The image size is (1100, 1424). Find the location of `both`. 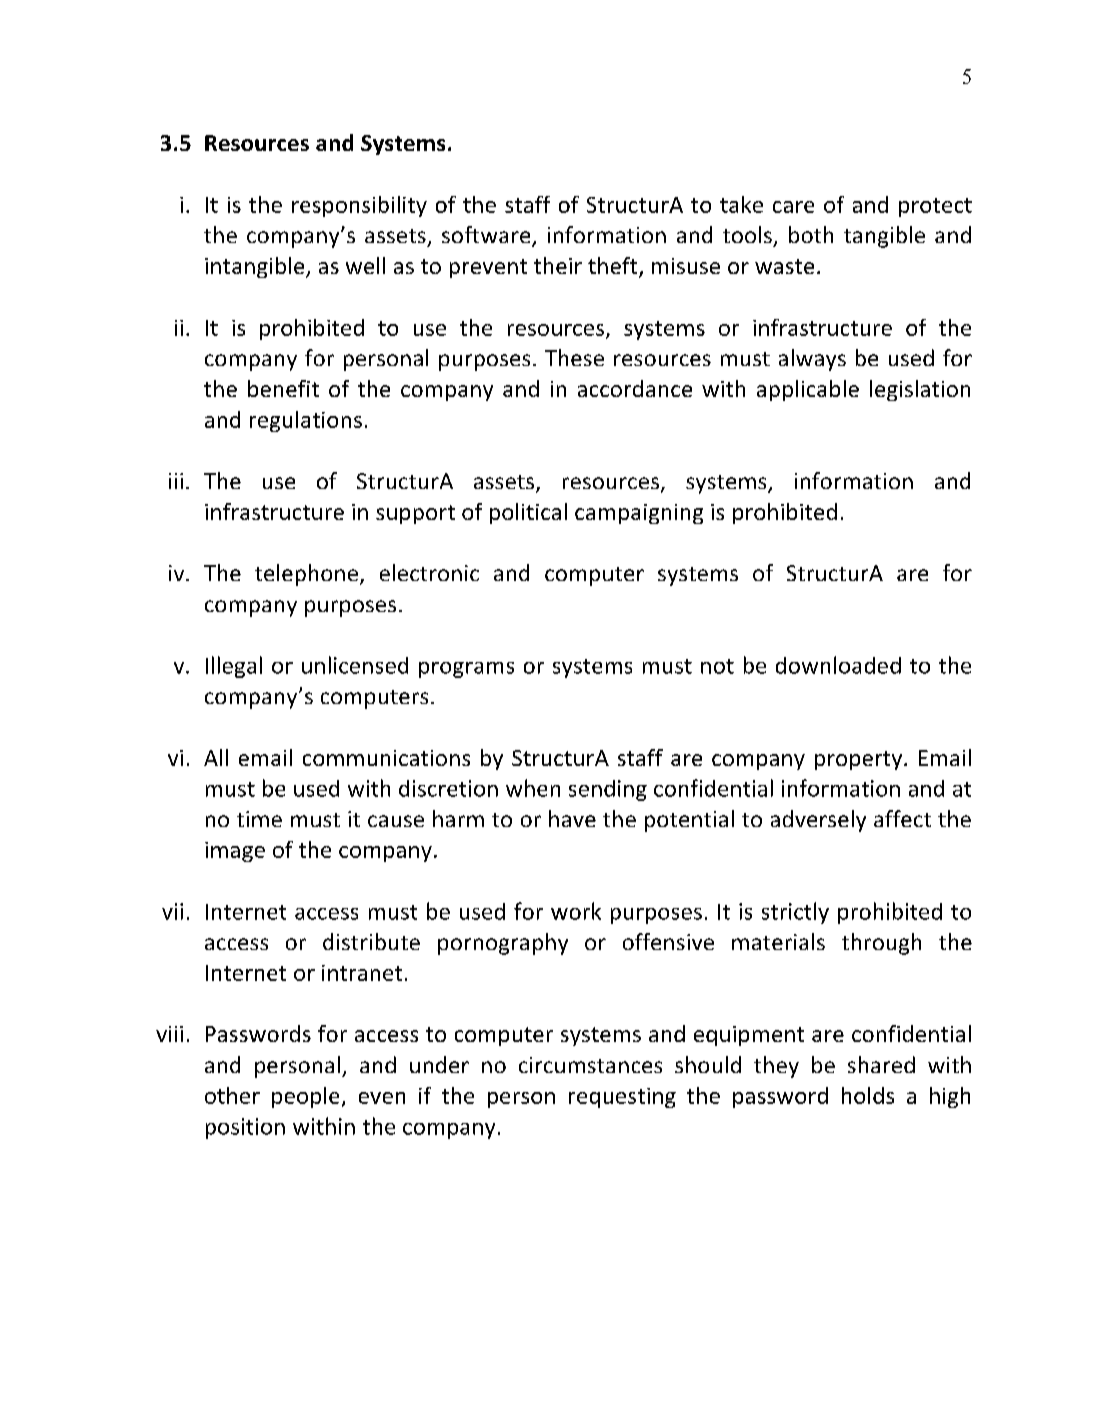

both is located at coordinates (811, 234).
